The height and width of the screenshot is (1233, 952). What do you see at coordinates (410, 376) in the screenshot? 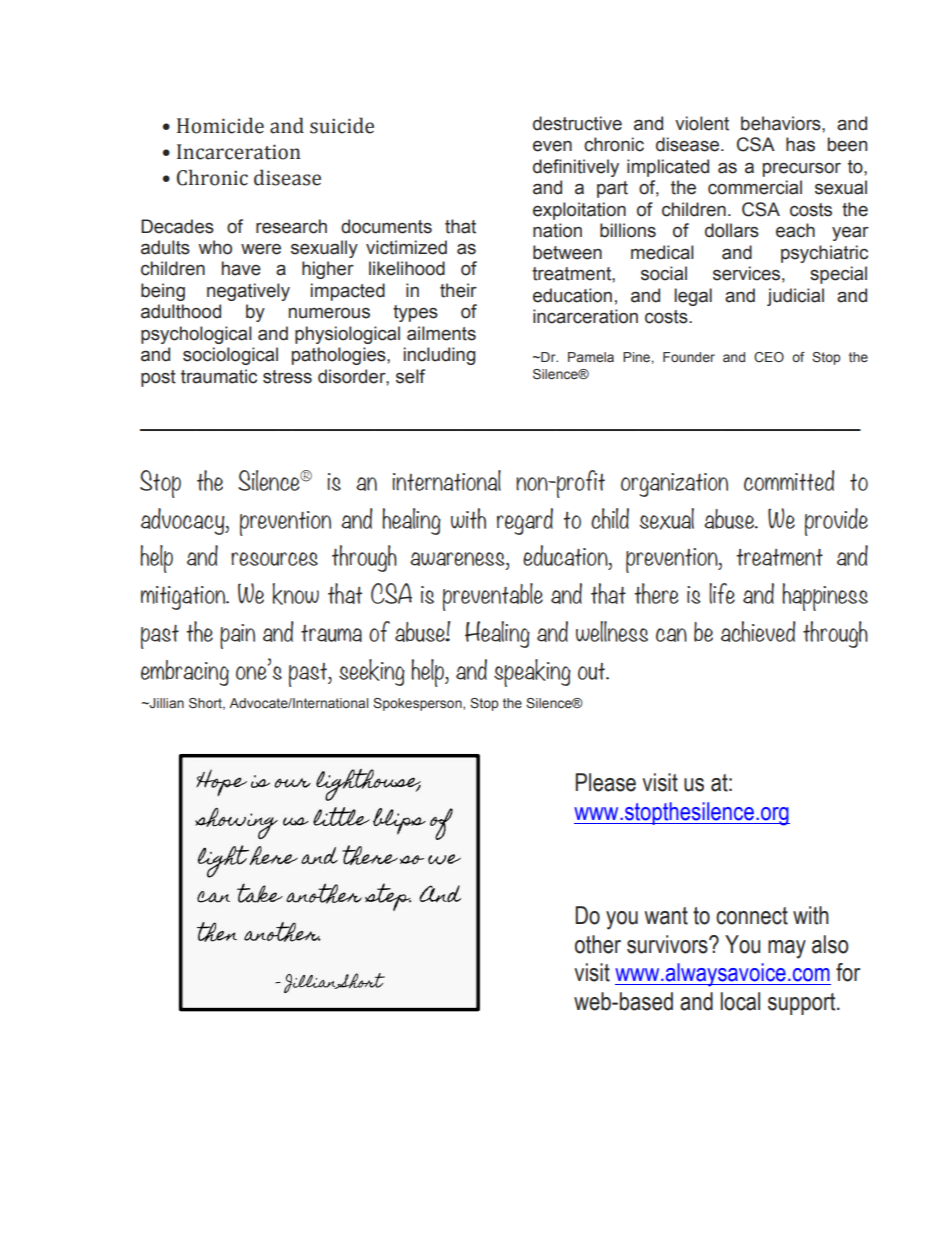
I see `self` at bounding box center [410, 376].
